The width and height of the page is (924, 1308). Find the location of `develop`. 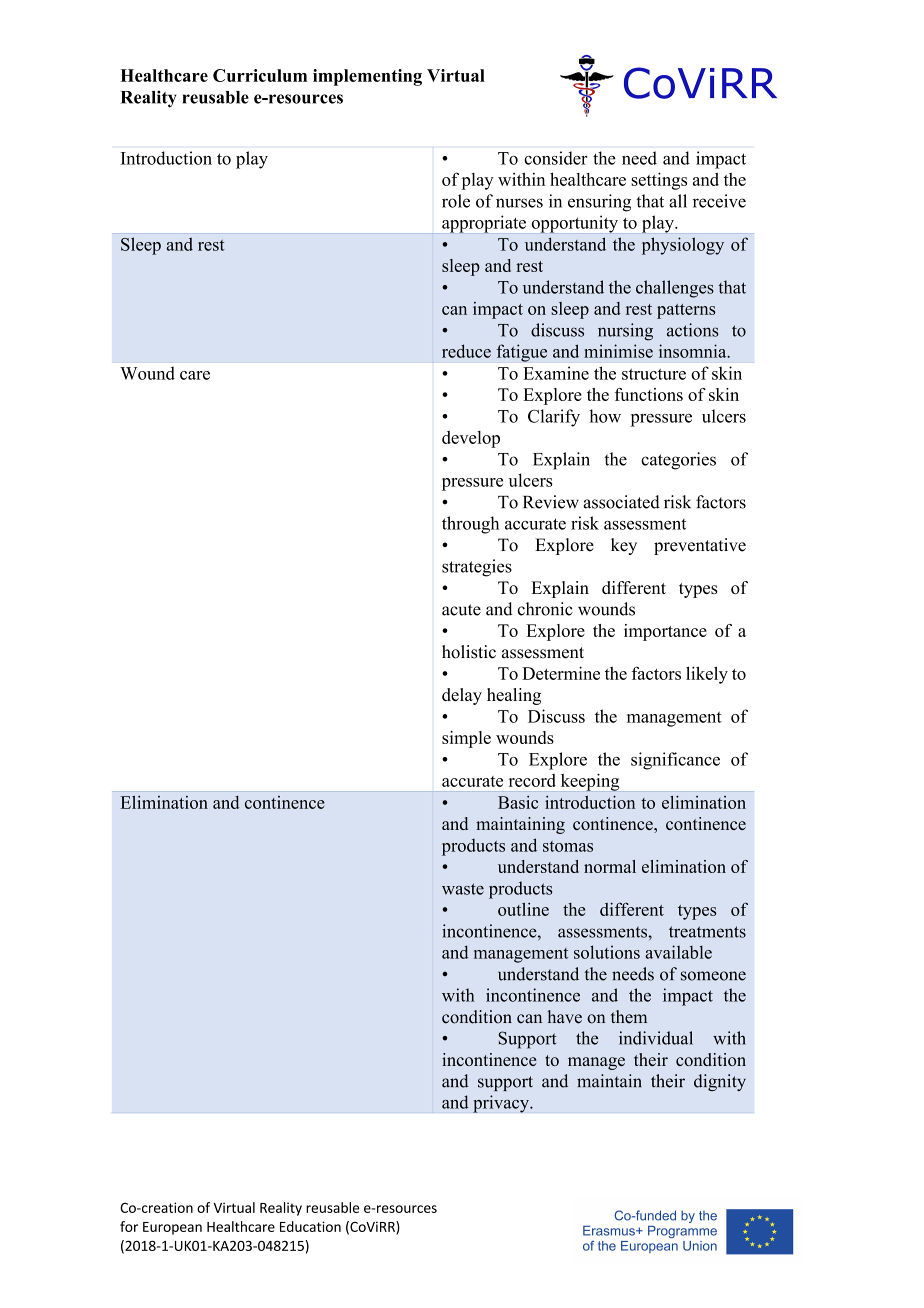

develop is located at coordinates (471, 439).
